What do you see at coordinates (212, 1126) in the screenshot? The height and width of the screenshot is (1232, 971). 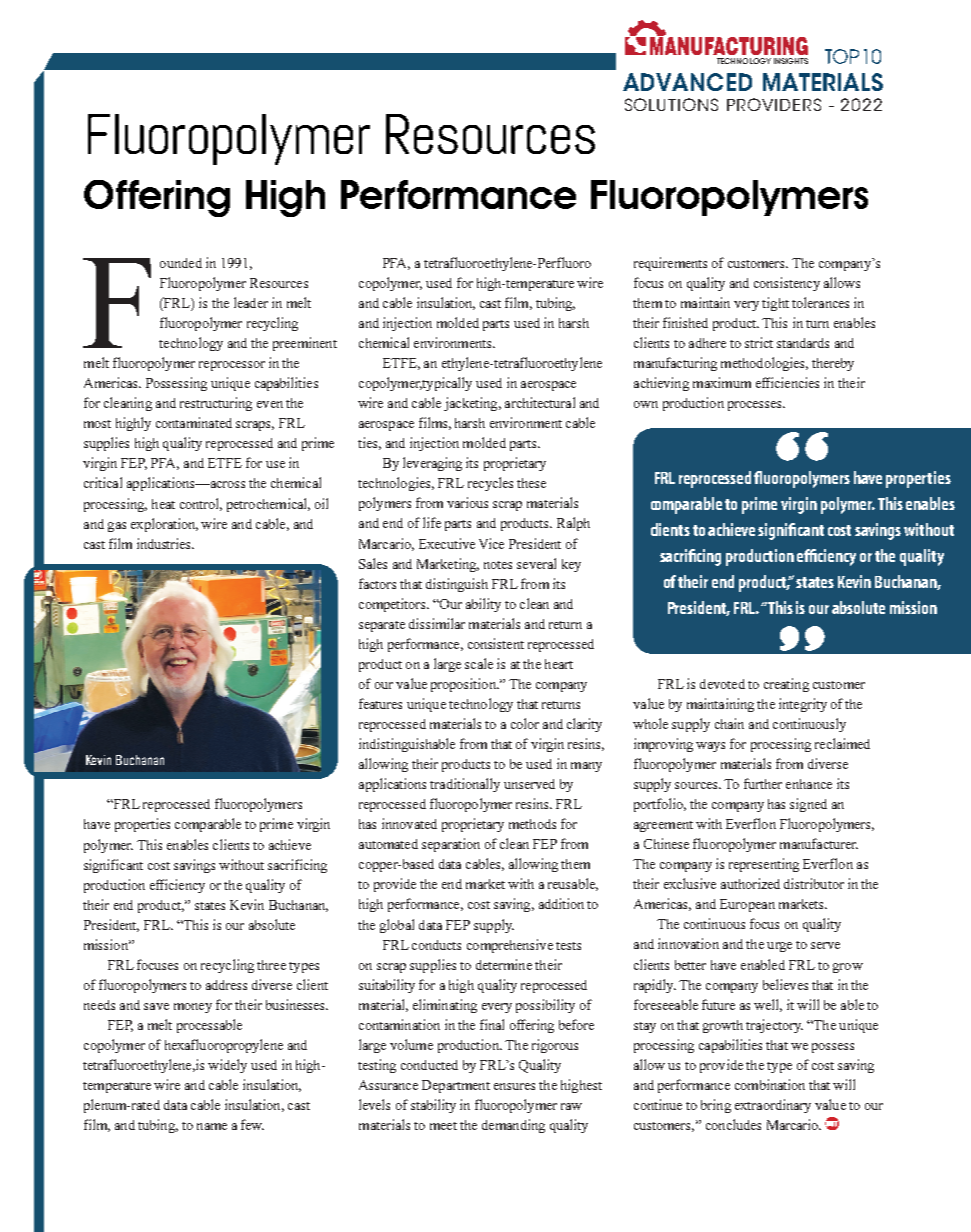 I see `name` at bounding box center [212, 1126].
